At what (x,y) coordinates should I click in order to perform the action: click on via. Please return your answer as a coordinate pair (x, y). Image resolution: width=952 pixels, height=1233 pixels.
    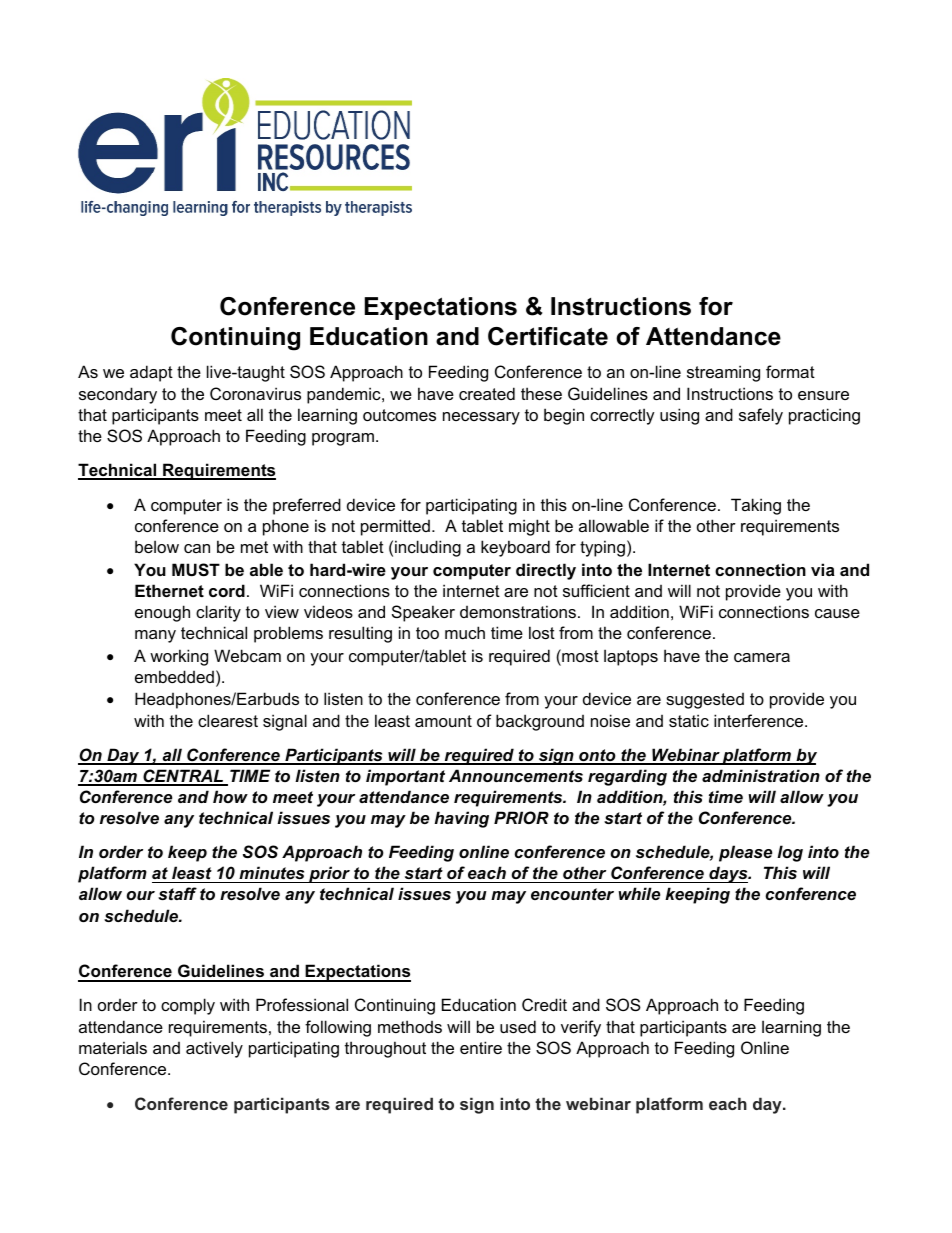
    Looking at the image, I should click on (823, 569).
